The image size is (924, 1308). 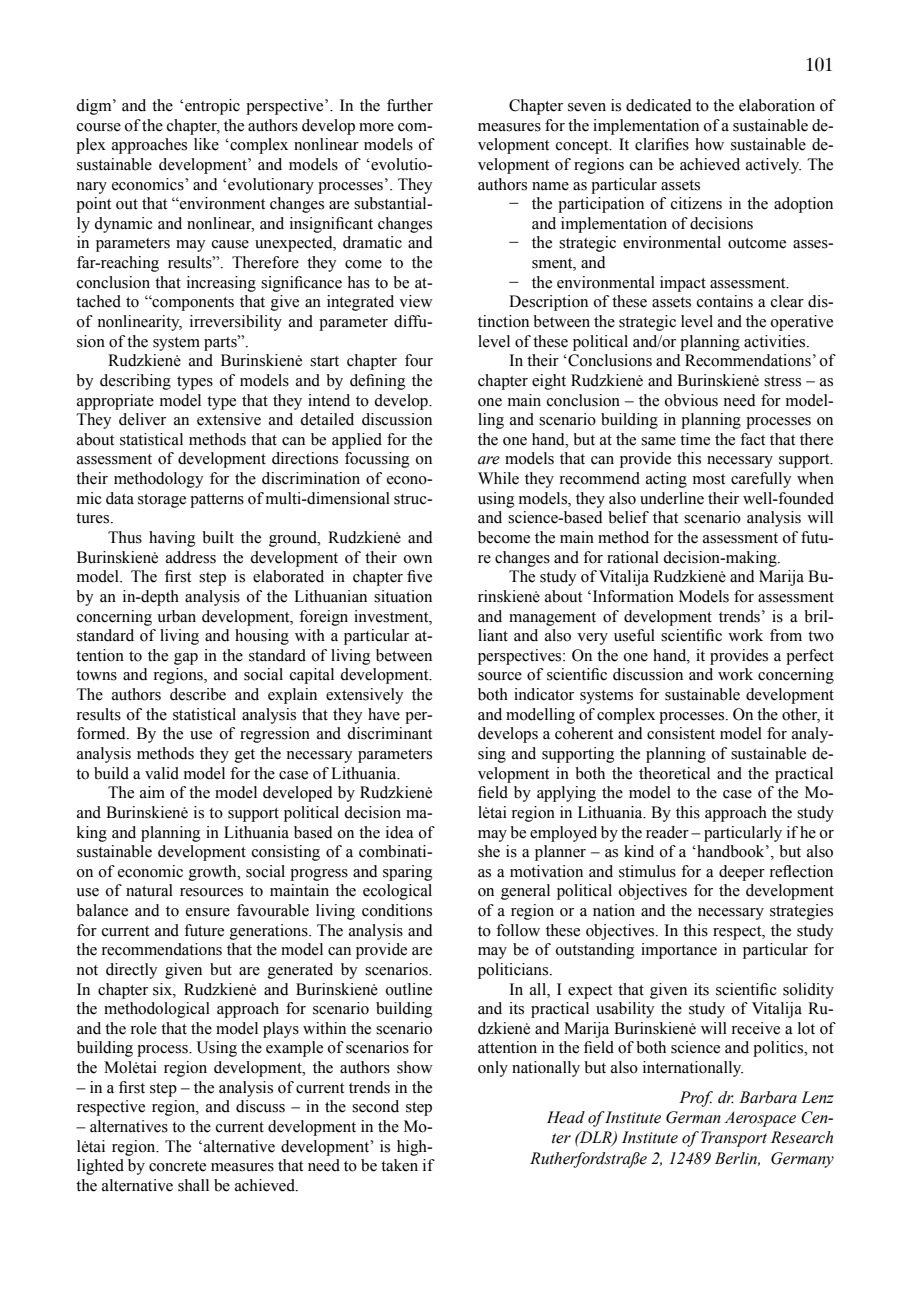 What do you see at coordinates (403, 596) in the screenshot?
I see `situation` at bounding box center [403, 596].
